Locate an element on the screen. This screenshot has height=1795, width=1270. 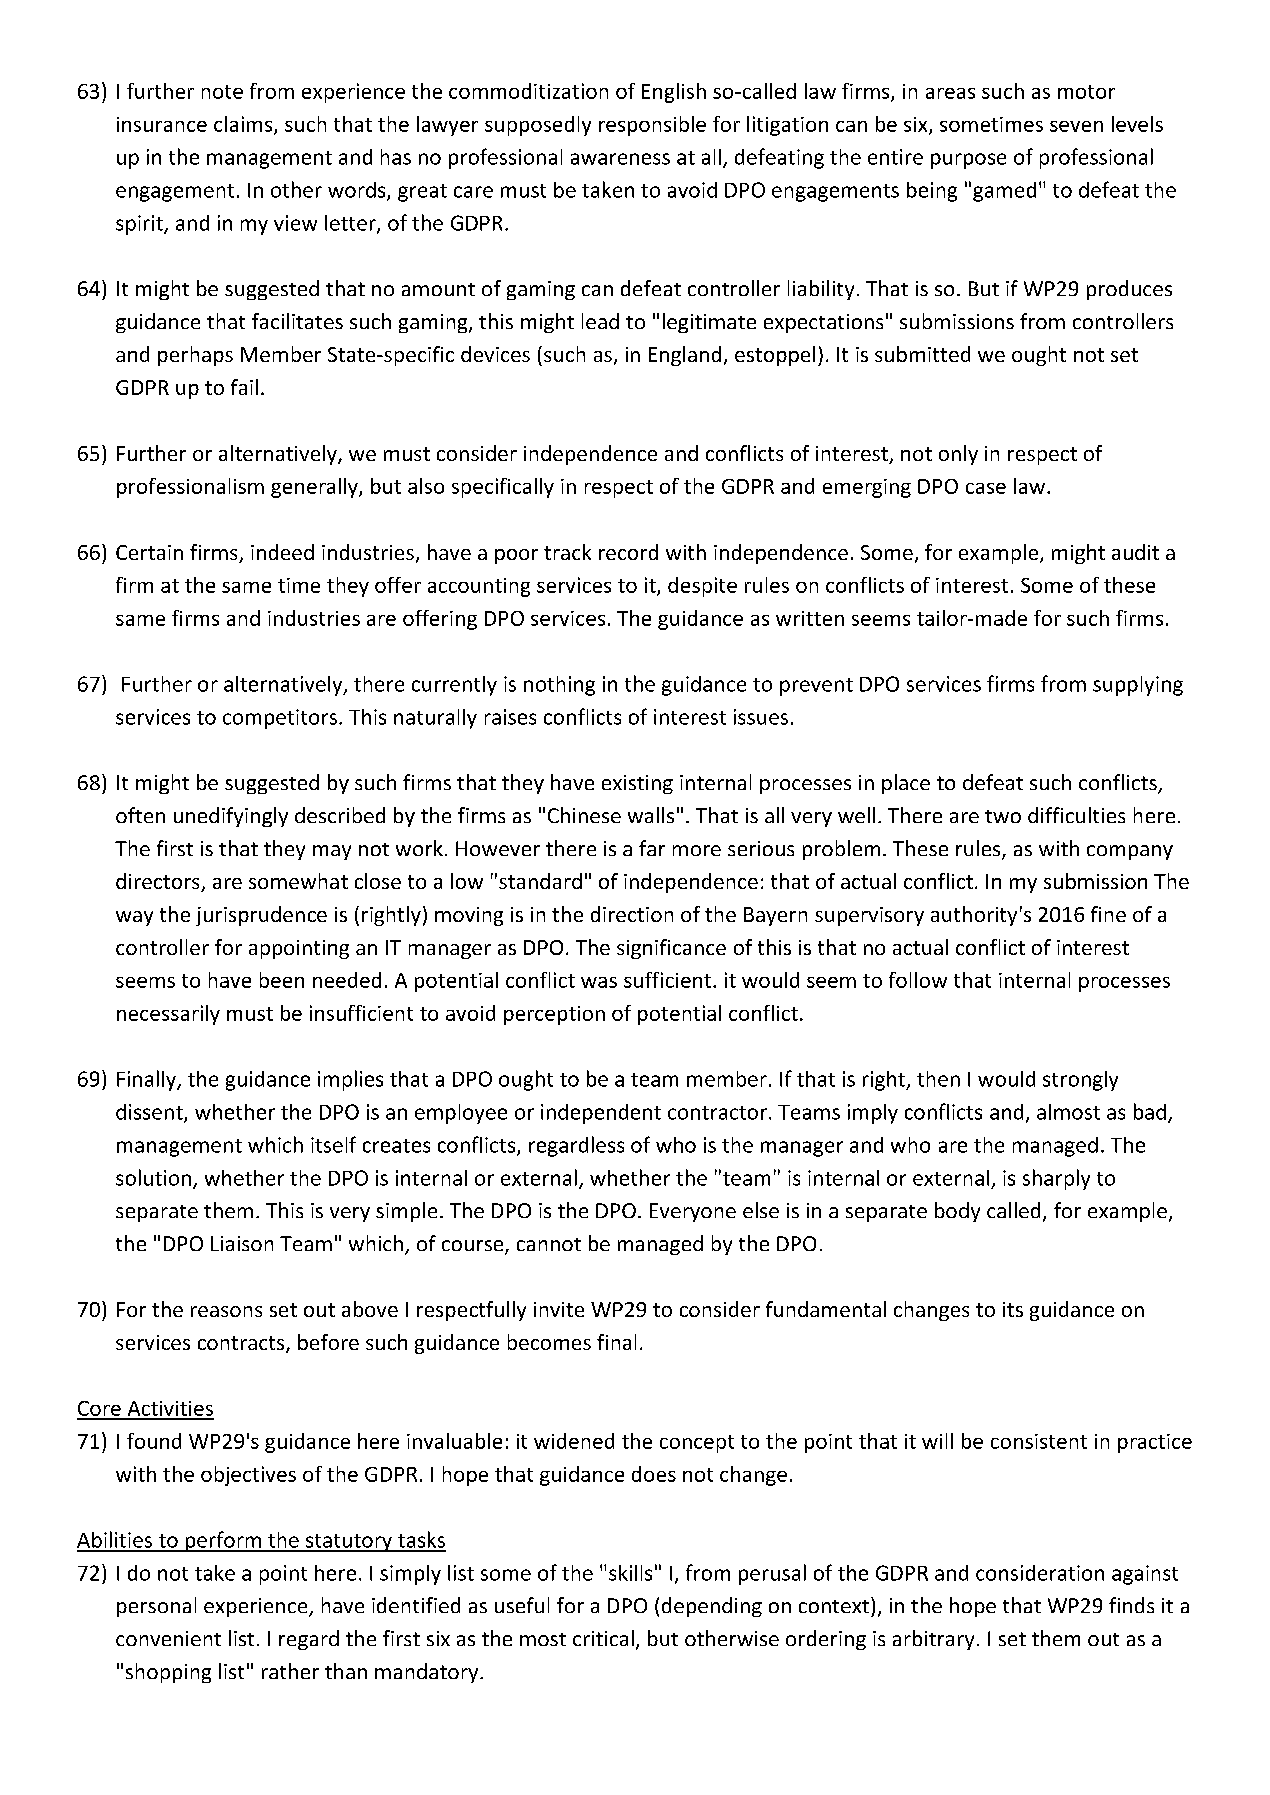
seven is located at coordinates (1076, 126).
